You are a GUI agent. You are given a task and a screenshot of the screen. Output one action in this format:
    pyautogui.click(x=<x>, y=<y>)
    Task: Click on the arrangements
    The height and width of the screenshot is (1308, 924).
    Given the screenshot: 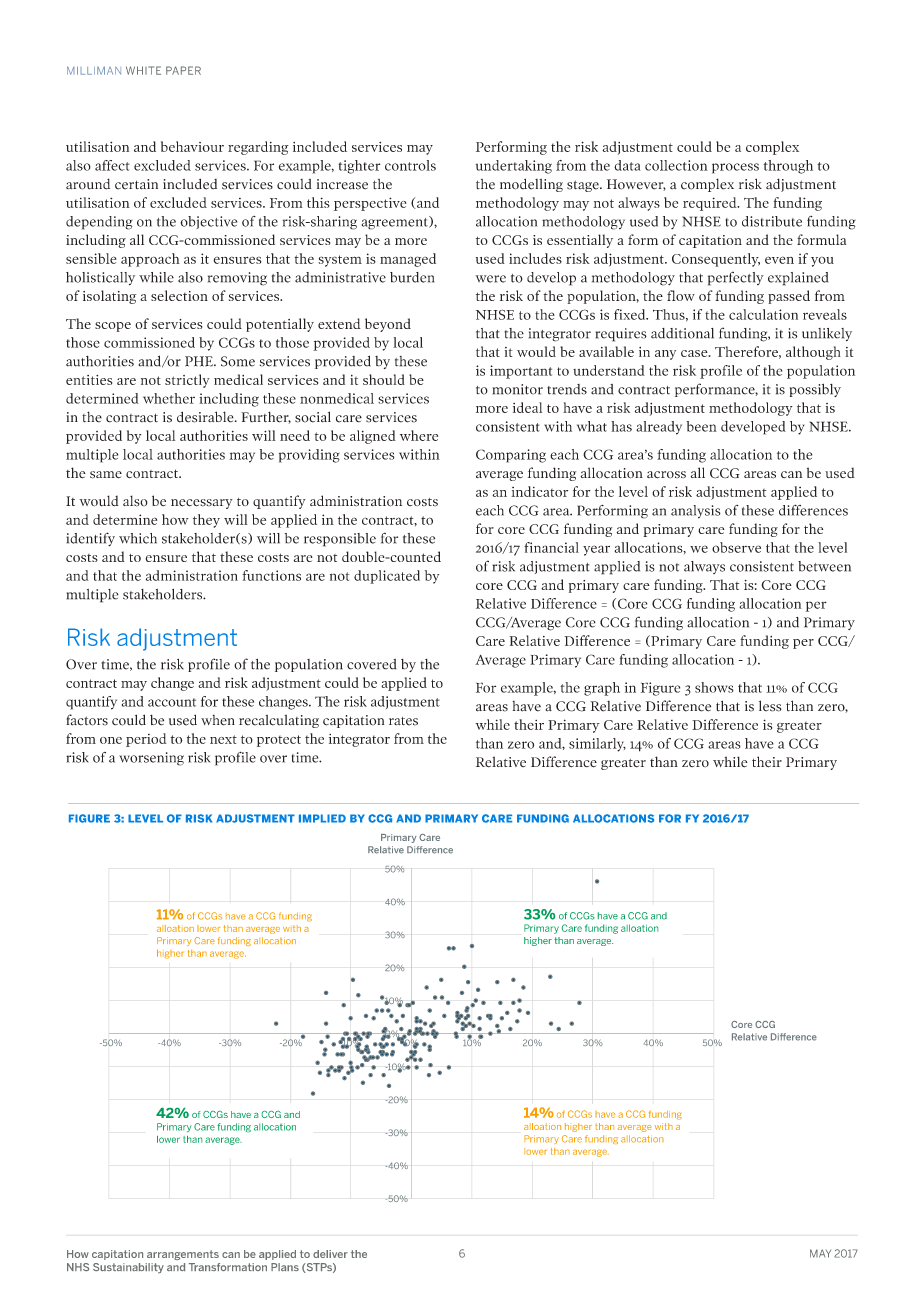 What is the action you would take?
    pyautogui.click(x=183, y=1255)
